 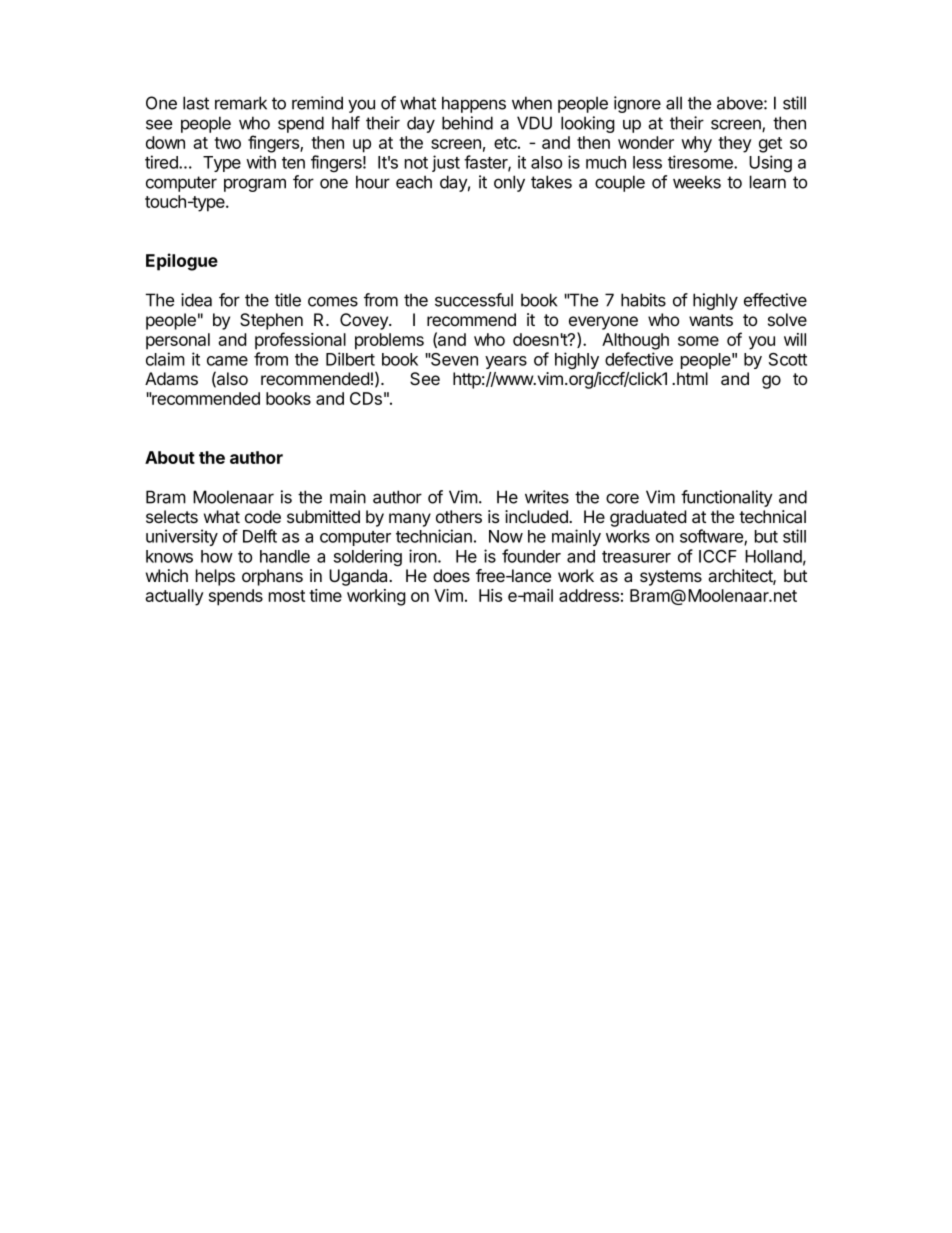 I want to click on remark, so click(x=241, y=103).
